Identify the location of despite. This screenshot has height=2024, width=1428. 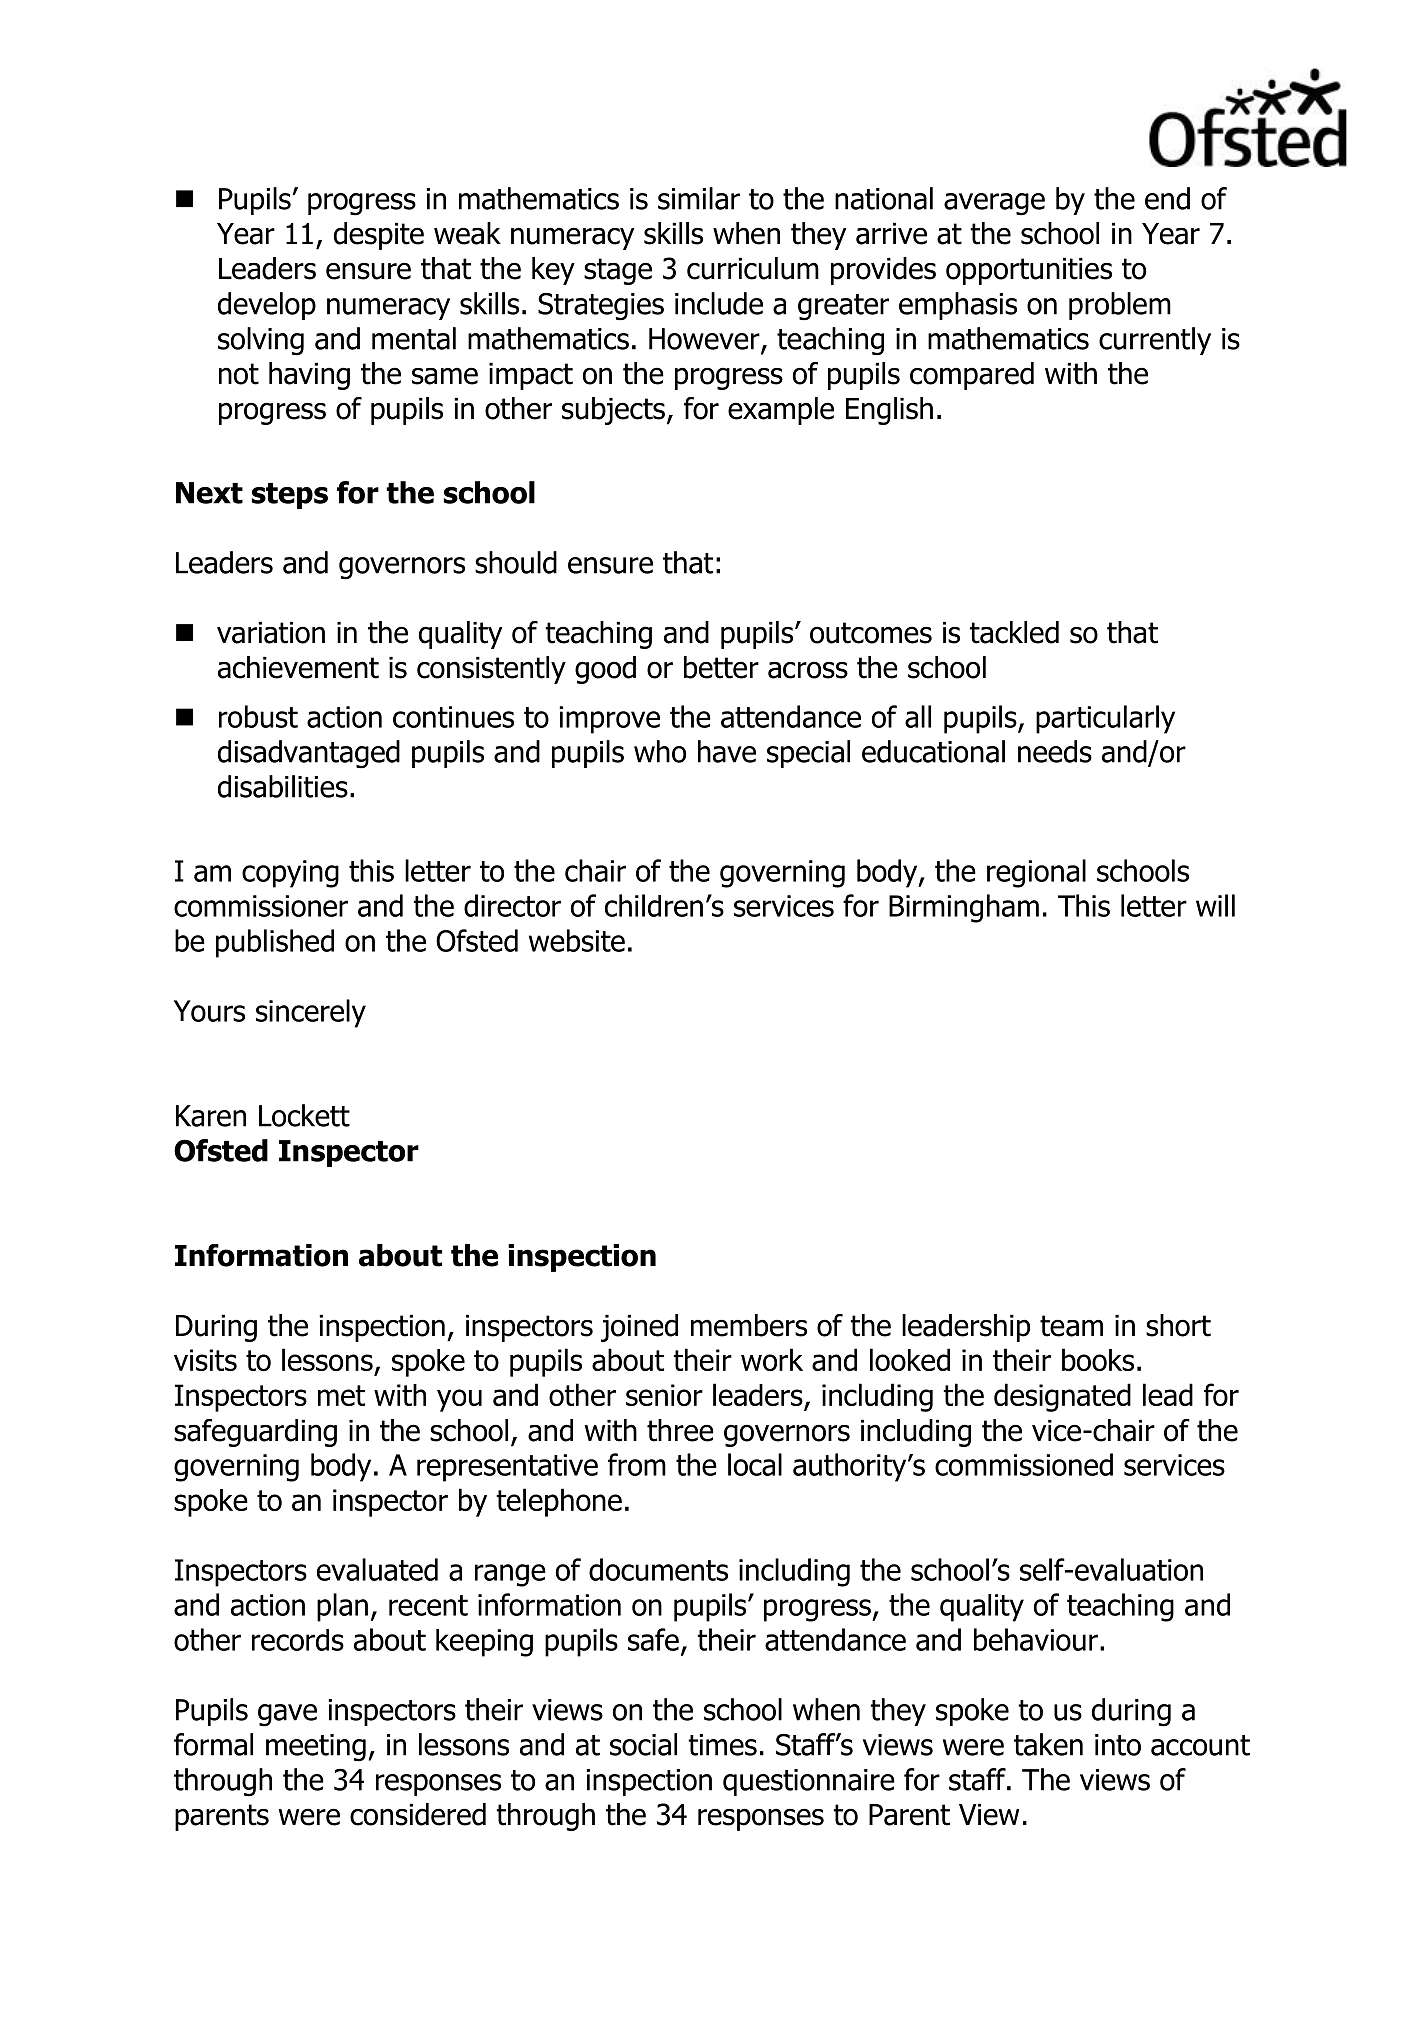
(379, 236).
